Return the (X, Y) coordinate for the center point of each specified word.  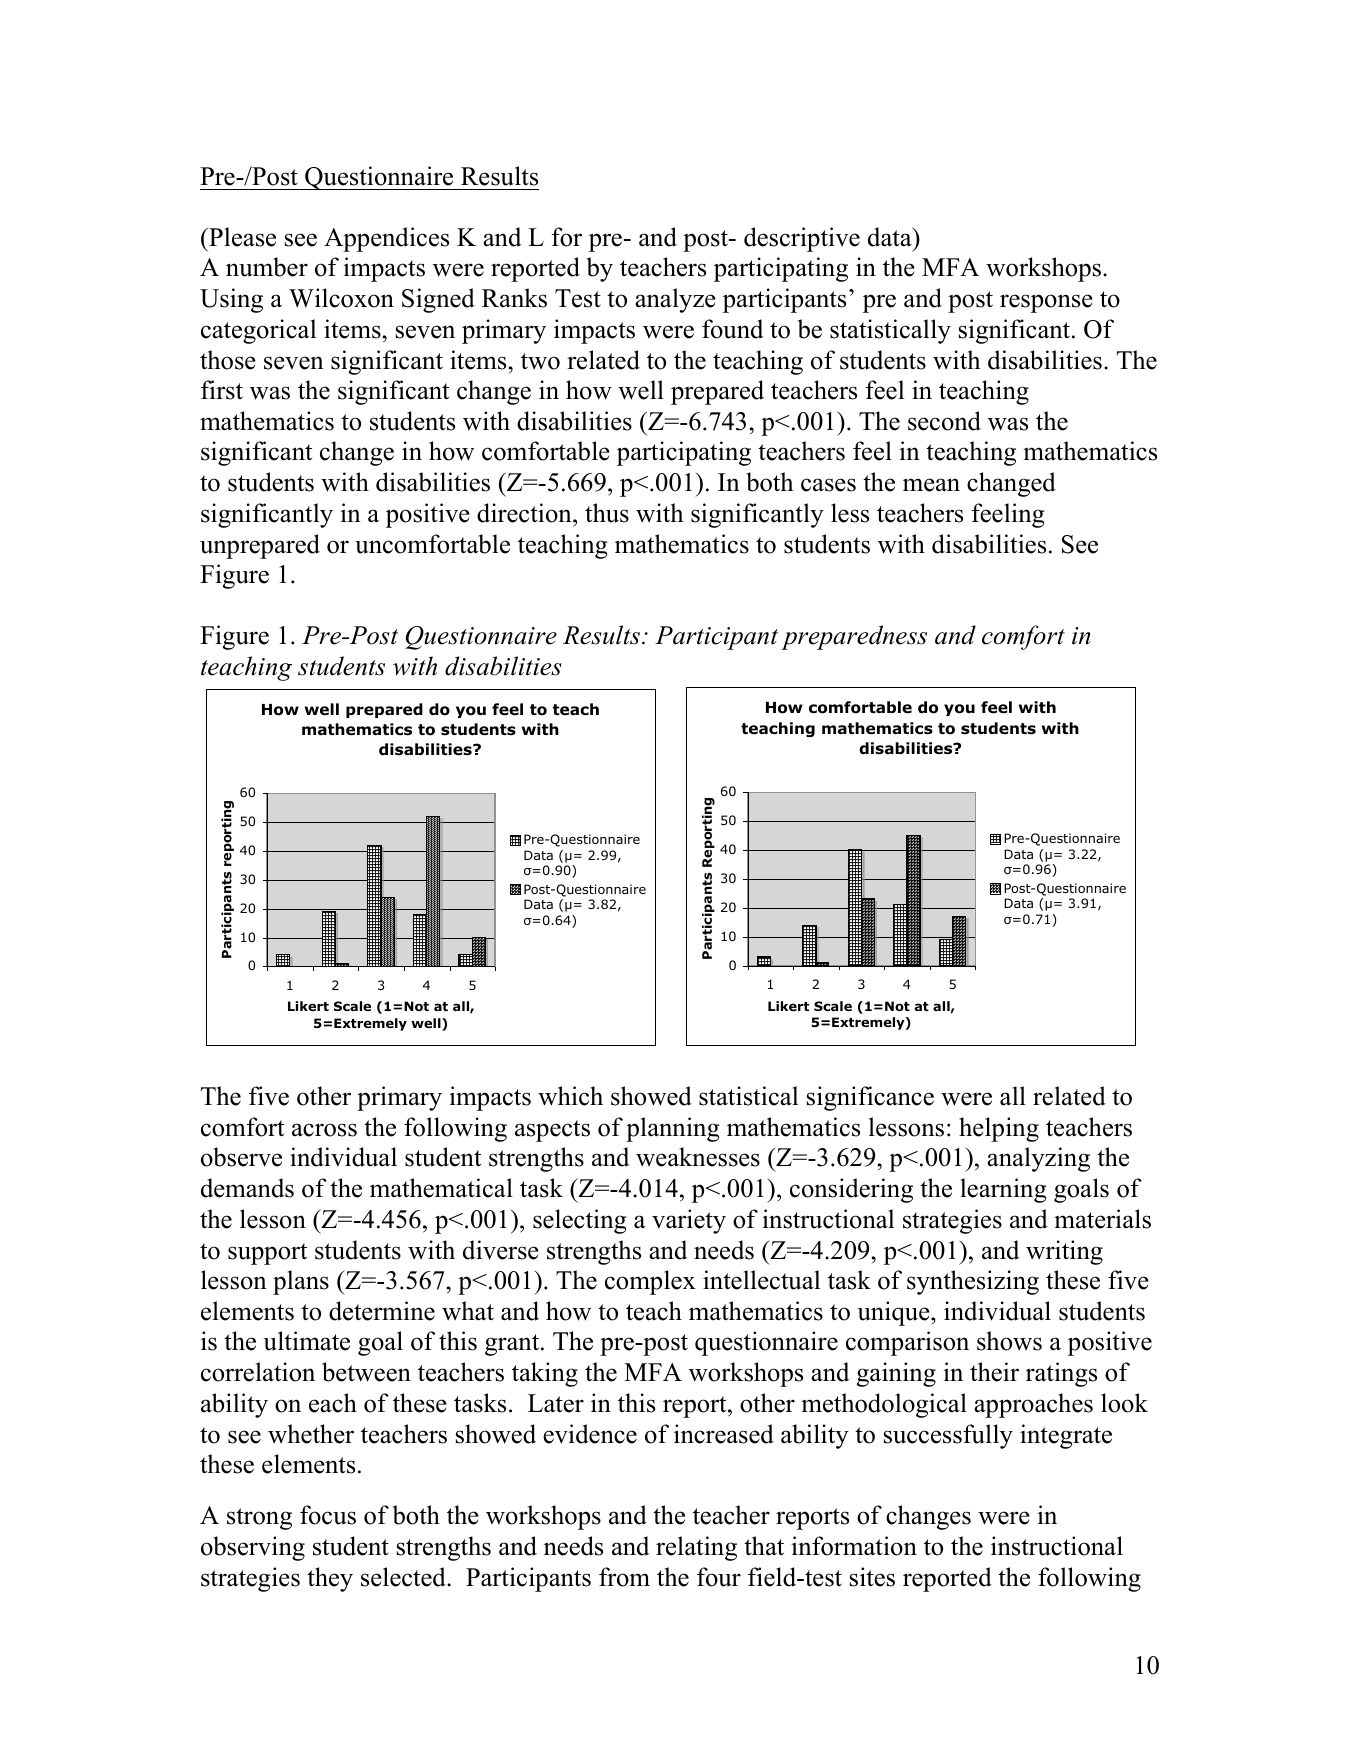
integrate (1066, 1436)
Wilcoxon (341, 298)
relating (696, 1548)
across (324, 1130)
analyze (675, 300)
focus (328, 1515)
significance (870, 1098)
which (570, 1096)
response (1046, 303)
